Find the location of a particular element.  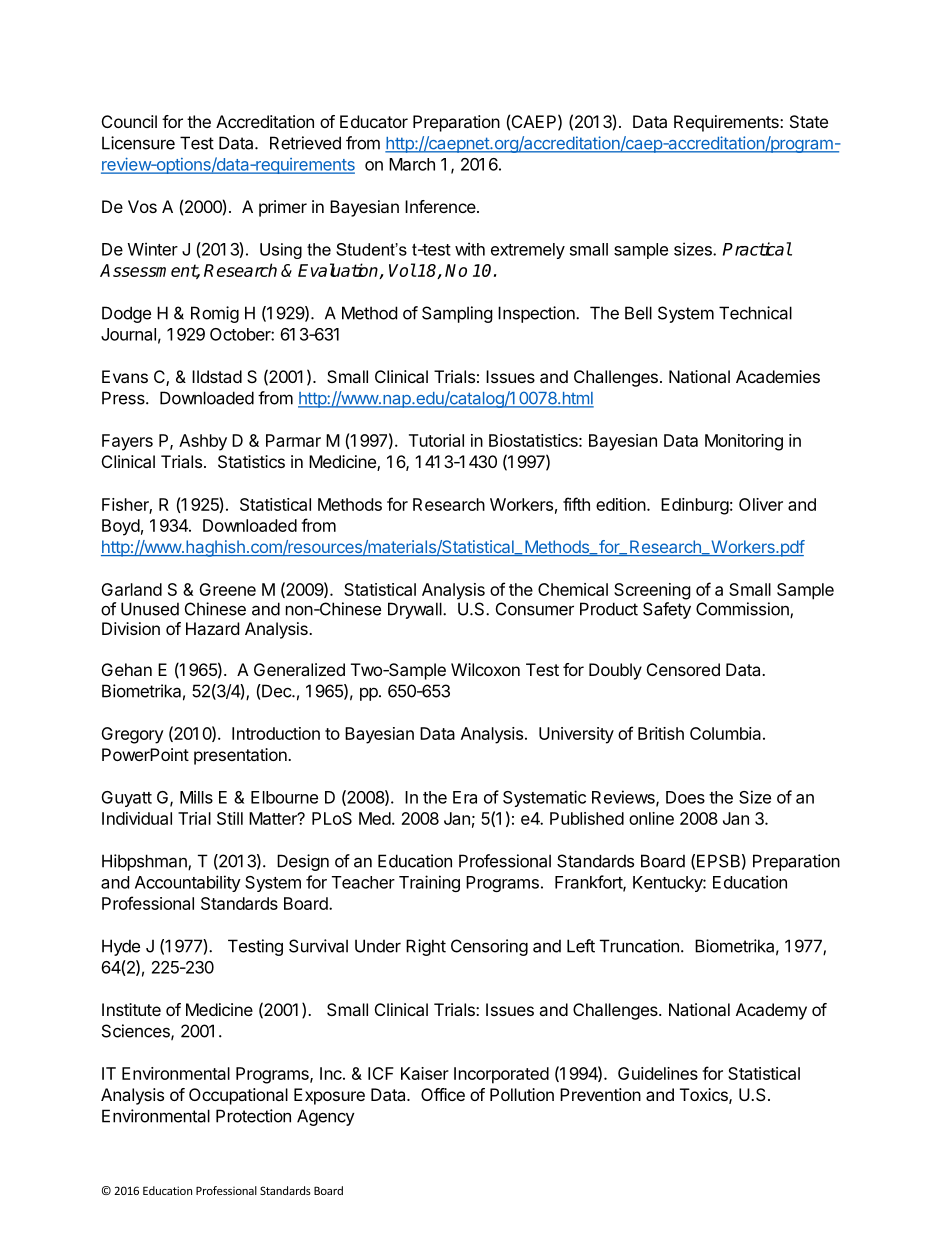

Office is located at coordinates (443, 1094).
